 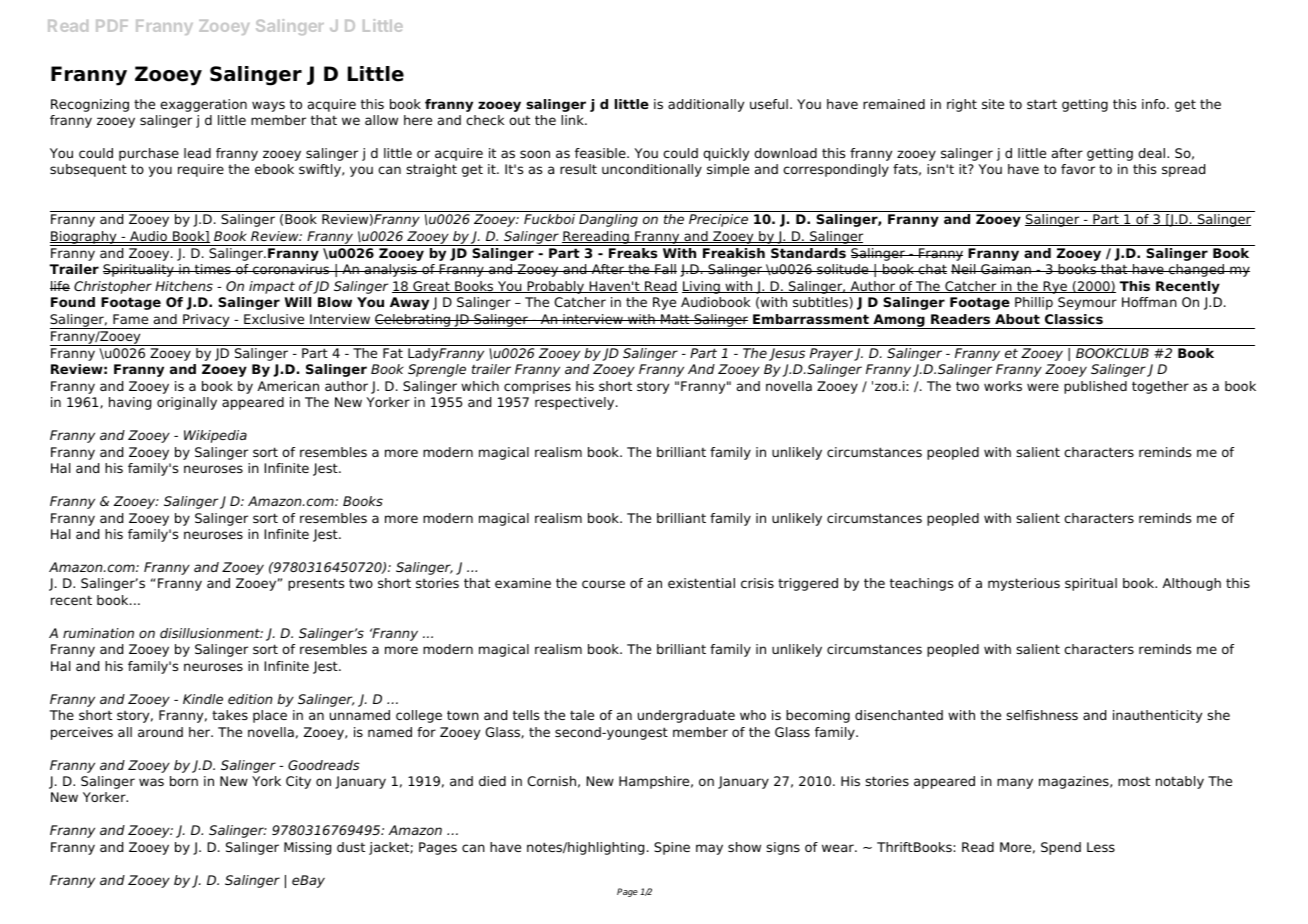 I want to click on mysterious, so click(x=1024, y=584).
